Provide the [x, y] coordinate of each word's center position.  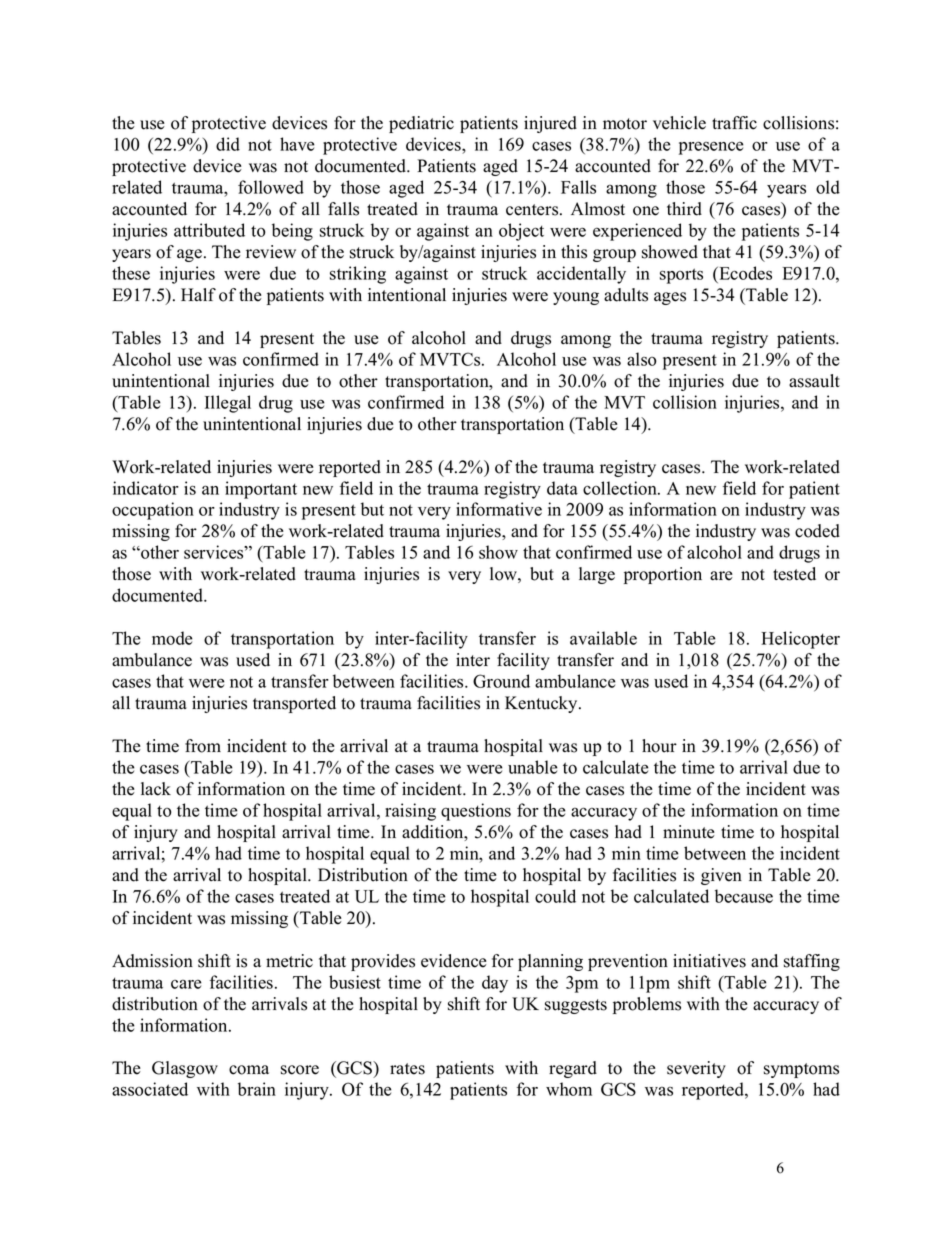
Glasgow [185, 1069]
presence [711, 148]
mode [172, 638]
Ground [501, 681]
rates [407, 1069]
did [228, 144]
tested [794, 574]
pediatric [421, 124]
